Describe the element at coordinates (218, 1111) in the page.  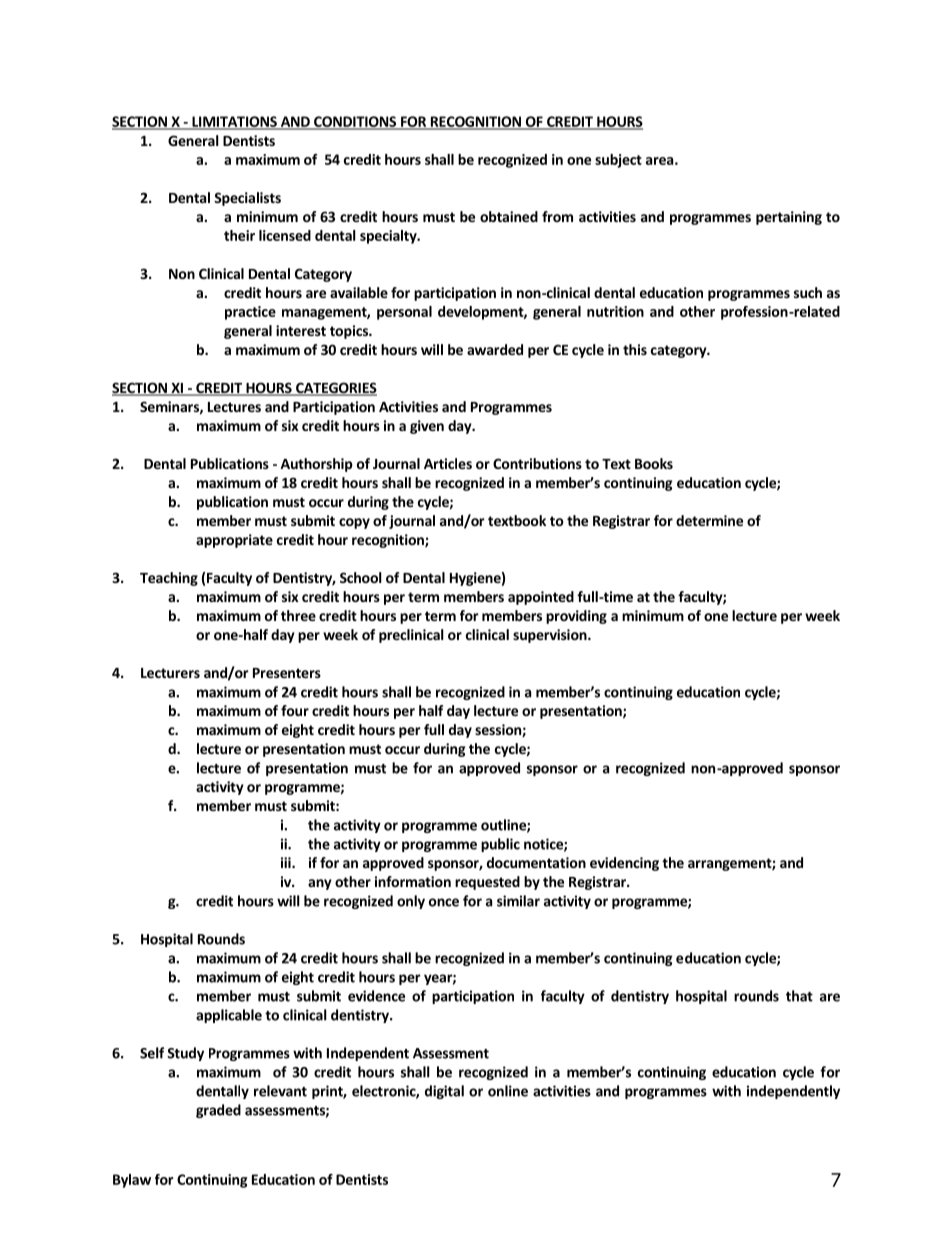
I see `graded` at that location.
